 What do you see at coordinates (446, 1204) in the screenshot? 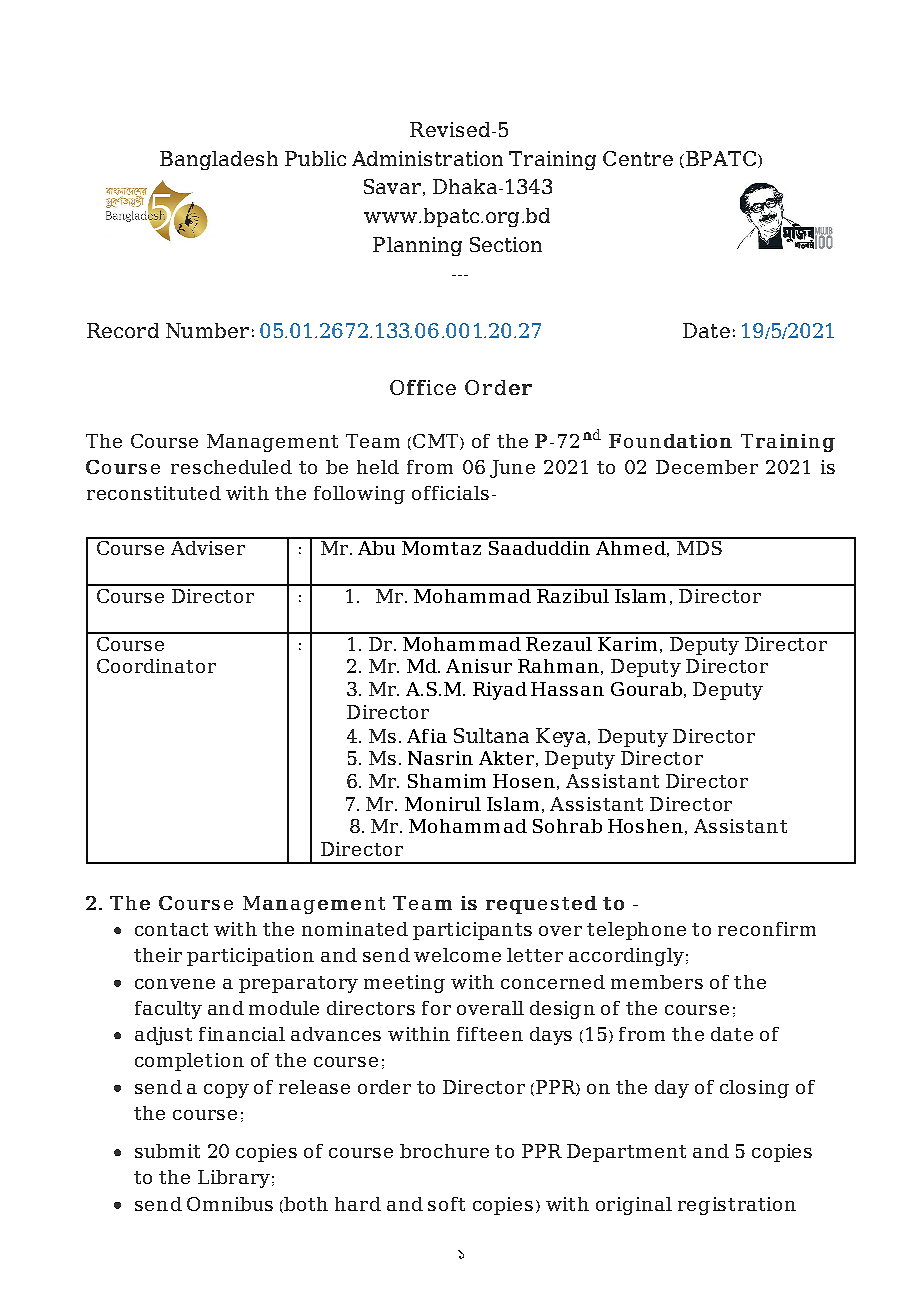
I see `soft` at bounding box center [446, 1204].
